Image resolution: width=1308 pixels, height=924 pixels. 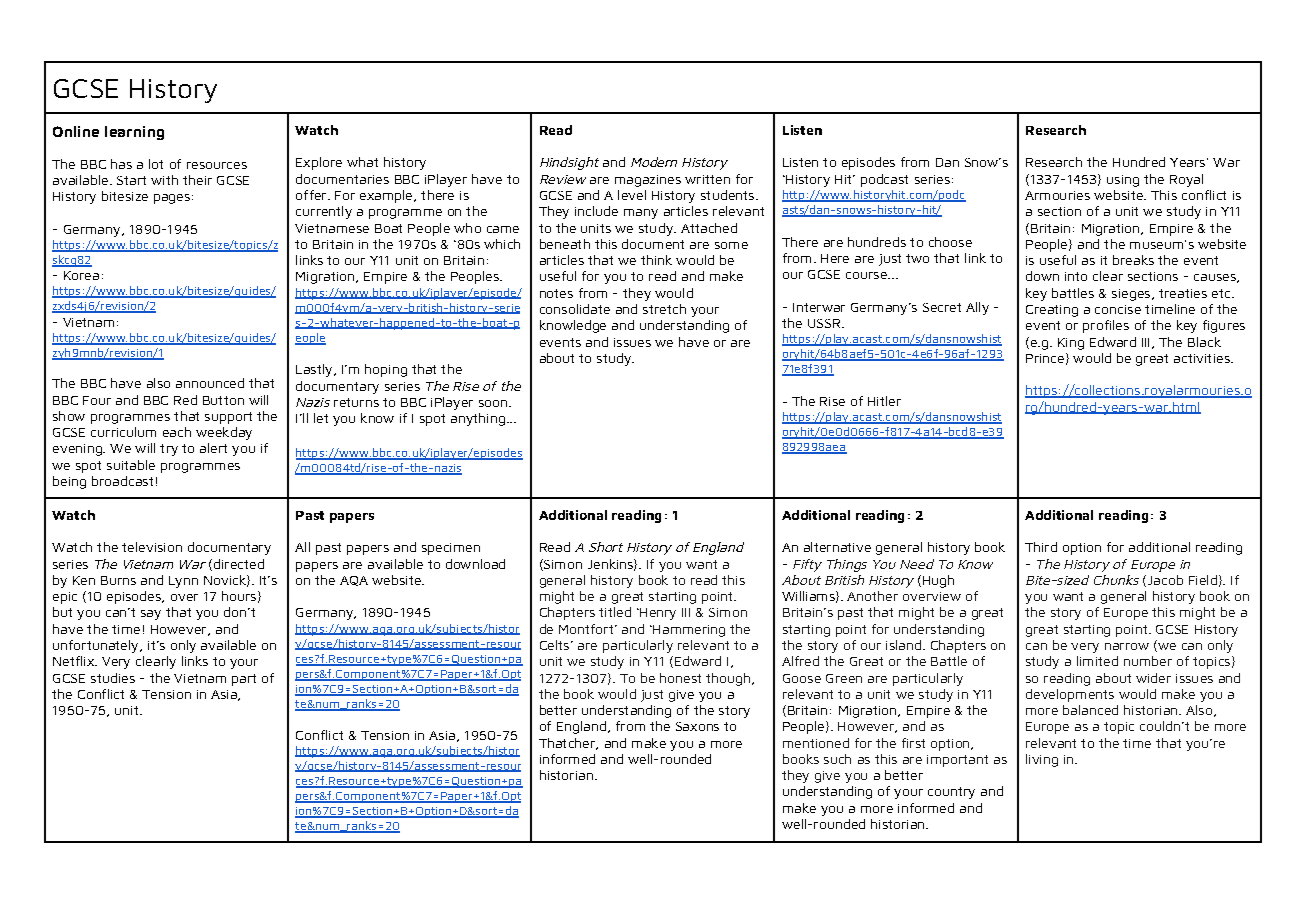 What do you see at coordinates (1123, 181) in the screenshot?
I see `using` at bounding box center [1123, 181].
